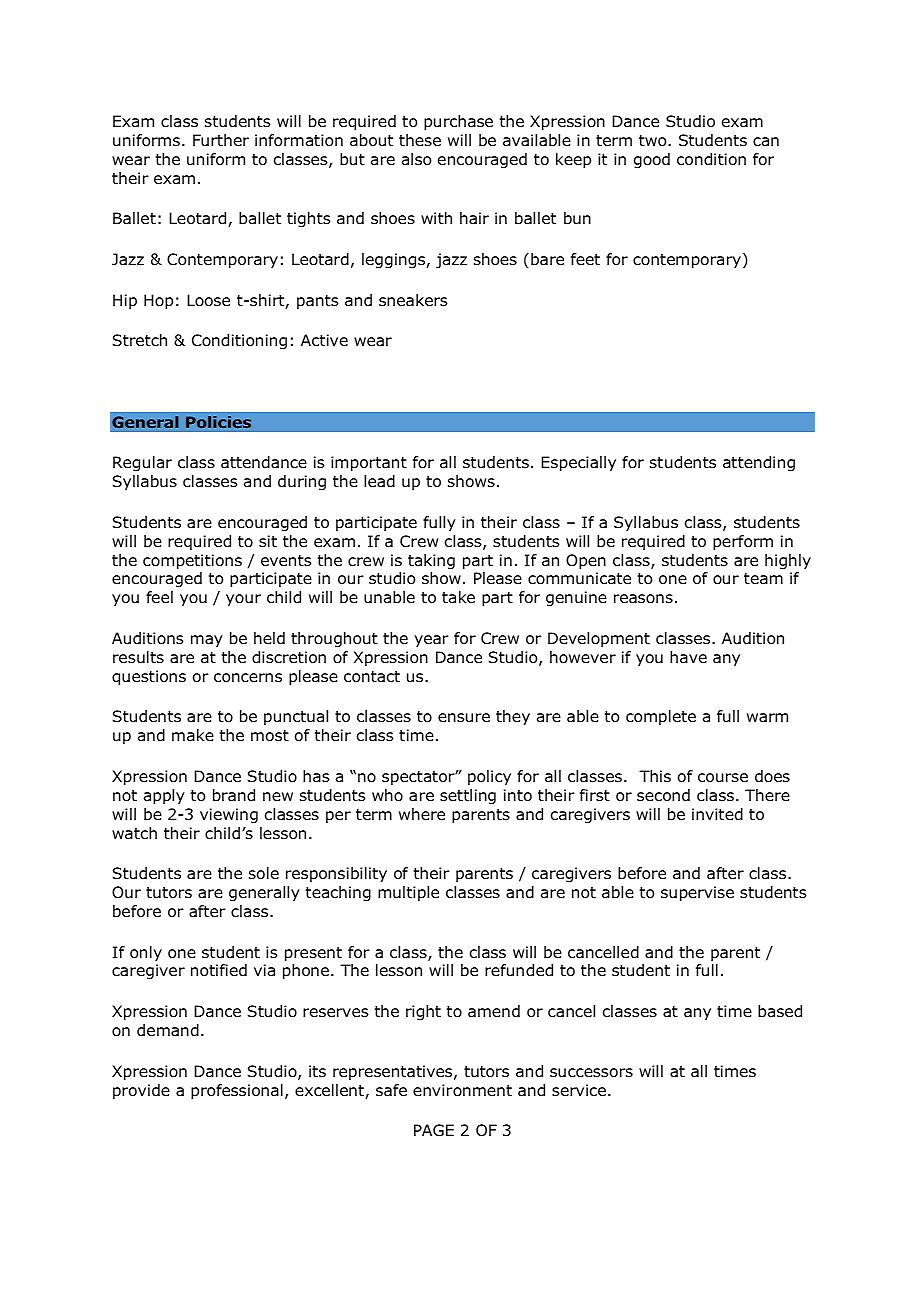 The width and height of the image is (924, 1308). Describe the element at coordinates (431, 641) in the image. I see `year` at that location.
